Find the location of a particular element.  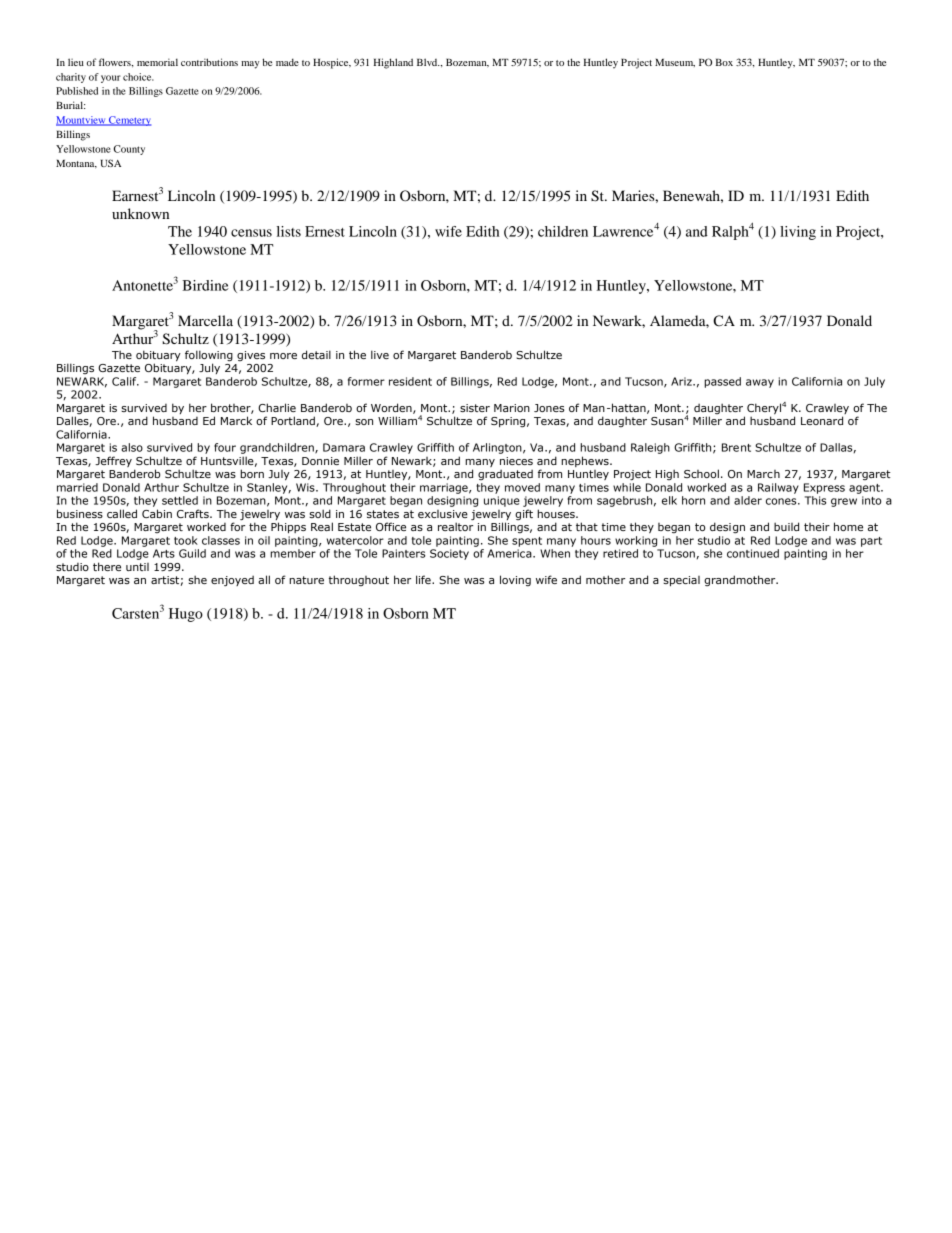

Leonard is located at coordinates (822, 420).
